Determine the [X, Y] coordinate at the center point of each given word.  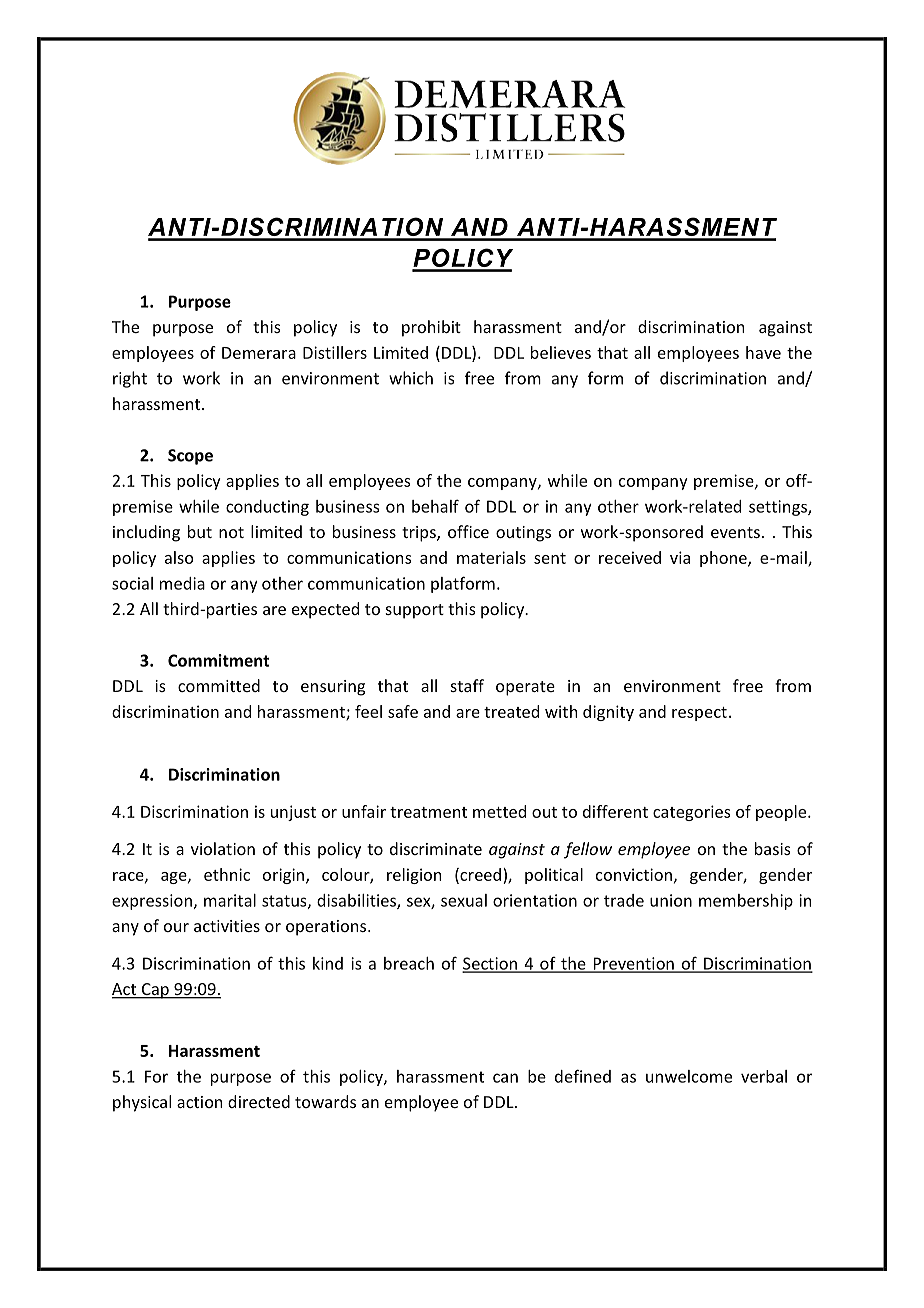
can [505, 1078]
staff [467, 685]
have [763, 352]
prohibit [431, 328]
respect [699, 714]
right [130, 379]
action [199, 1102]
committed [219, 685]
